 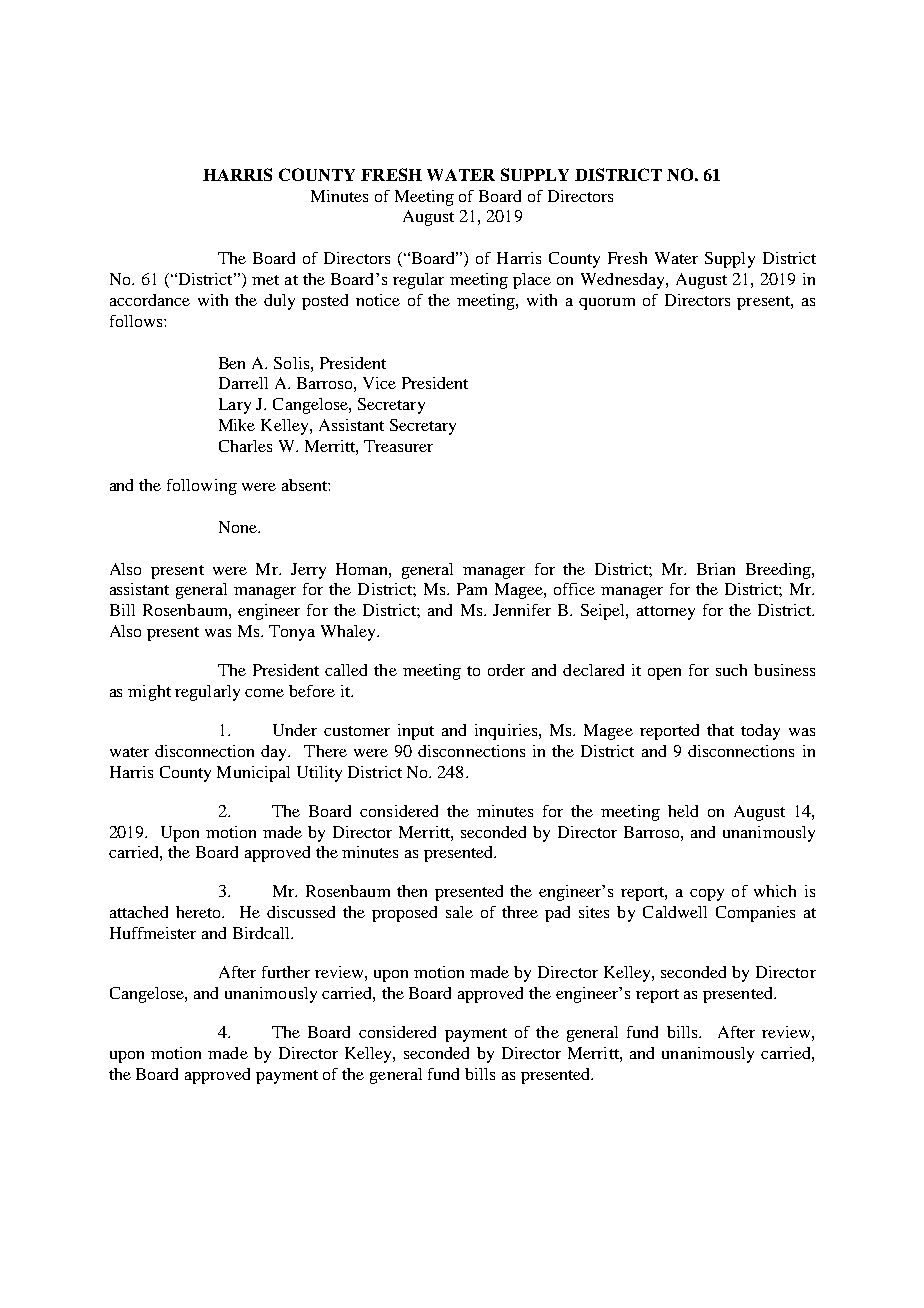 What do you see at coordinates (416, 732) in the image?
I see `input` at bounding box center [416, 732].
